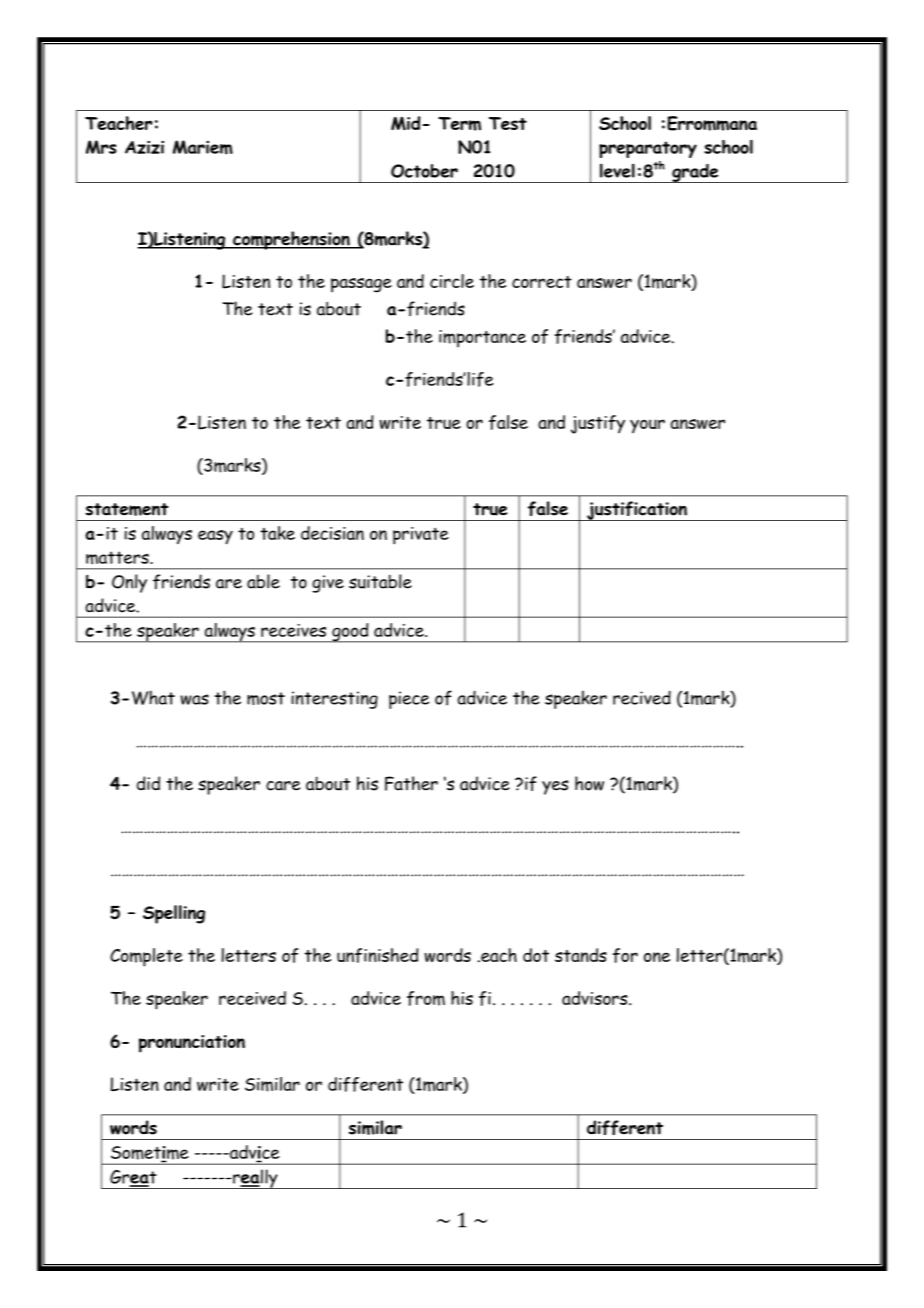 This page has width=924, height=1308. Describe the element at coordinates (424, 171) in the page. I see `October` at that location.
